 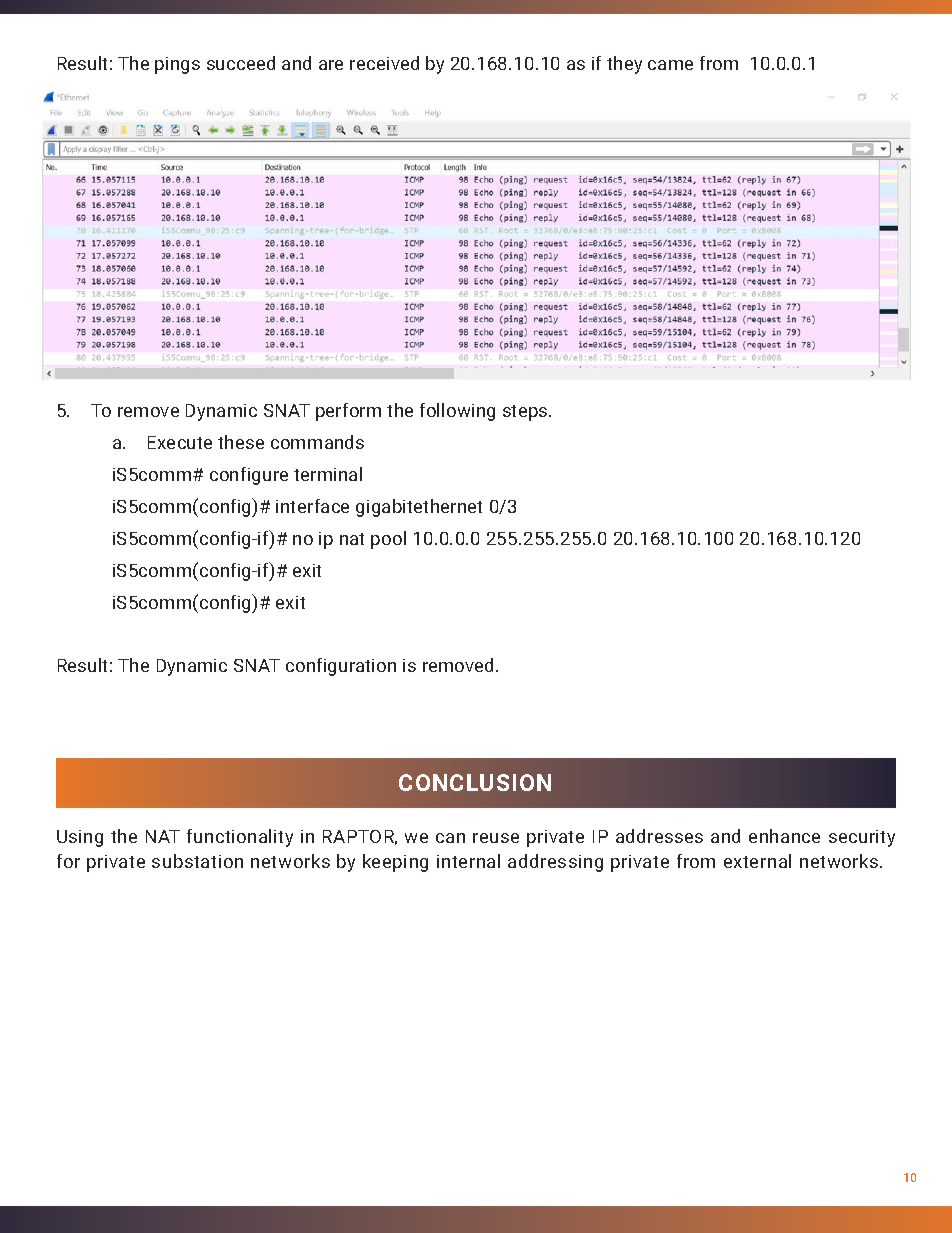 What do you see at coordinates (450, 838) in the screenshot?
I see `can` at bounding box center [450, 838].
